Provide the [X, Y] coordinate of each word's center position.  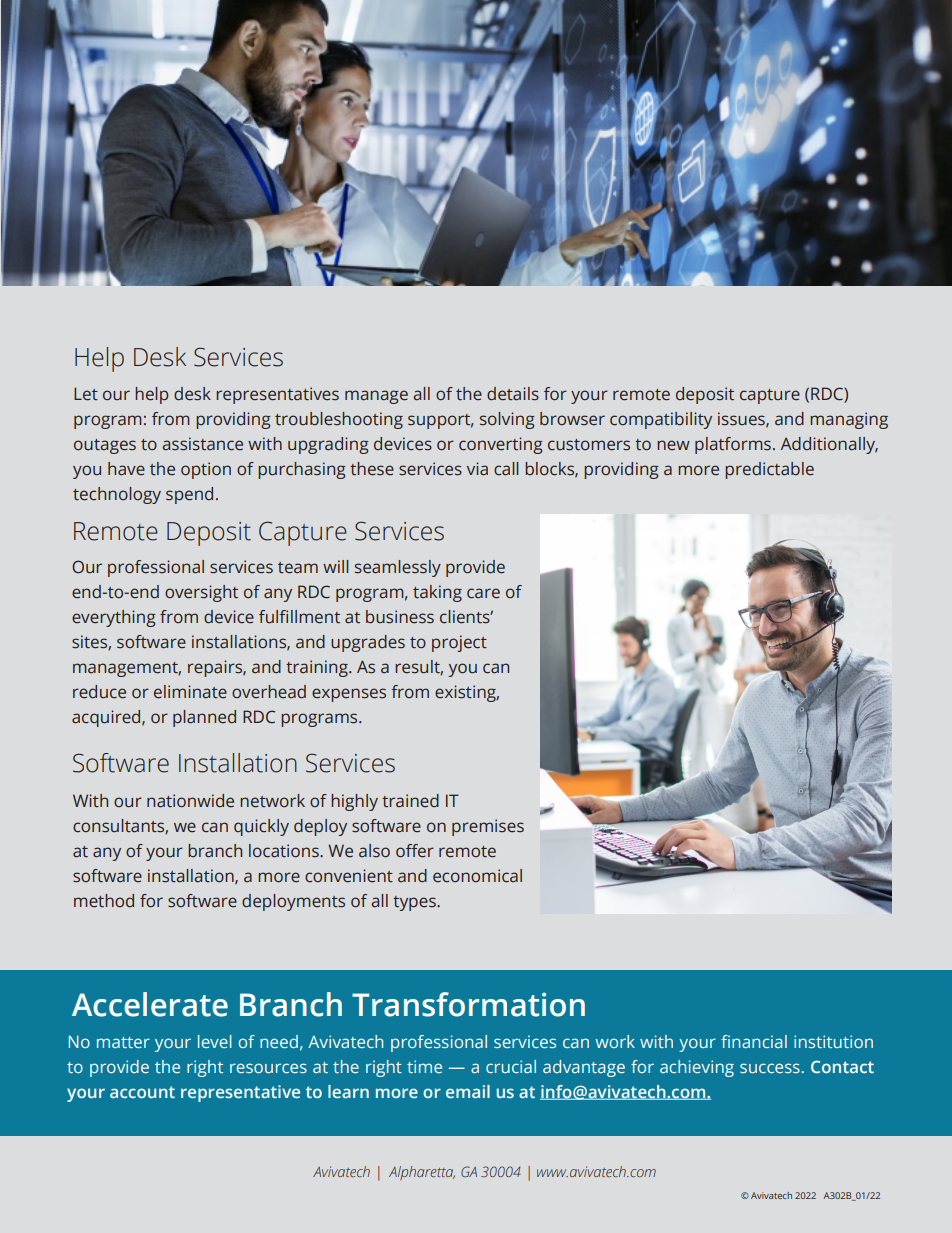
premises [488, 827]
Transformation [468, 1004]
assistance [202, 444]
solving [507, 420]
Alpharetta [422, 1173]
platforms [733, 445]
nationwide [190, 801]
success [770, 1068]
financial [754, 1041]
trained [410, 801]
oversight [201, 593]
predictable [769, 470]
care [483, 593]
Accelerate [150, 1004]
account [142, 1092]
